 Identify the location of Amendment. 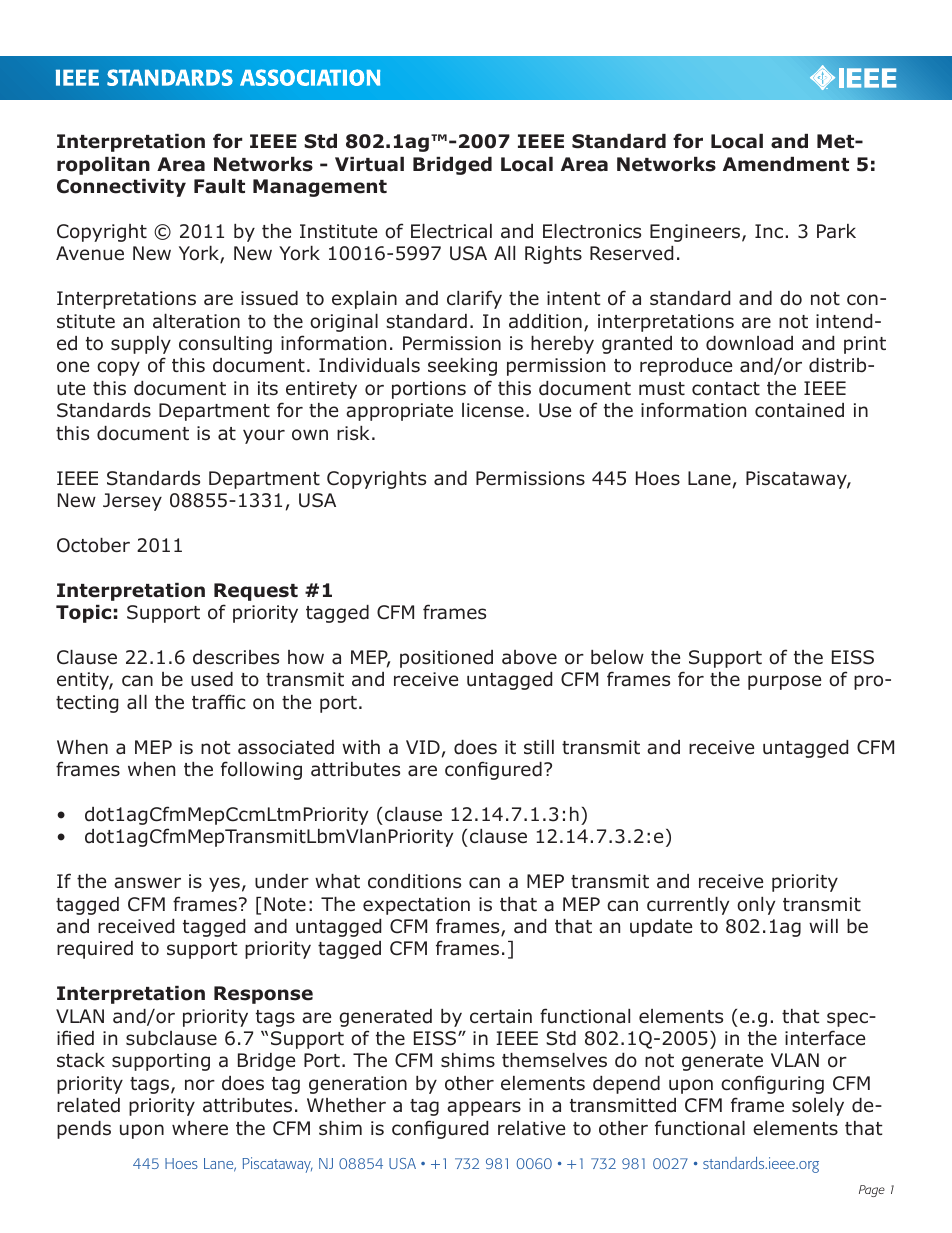
(786, 164).
